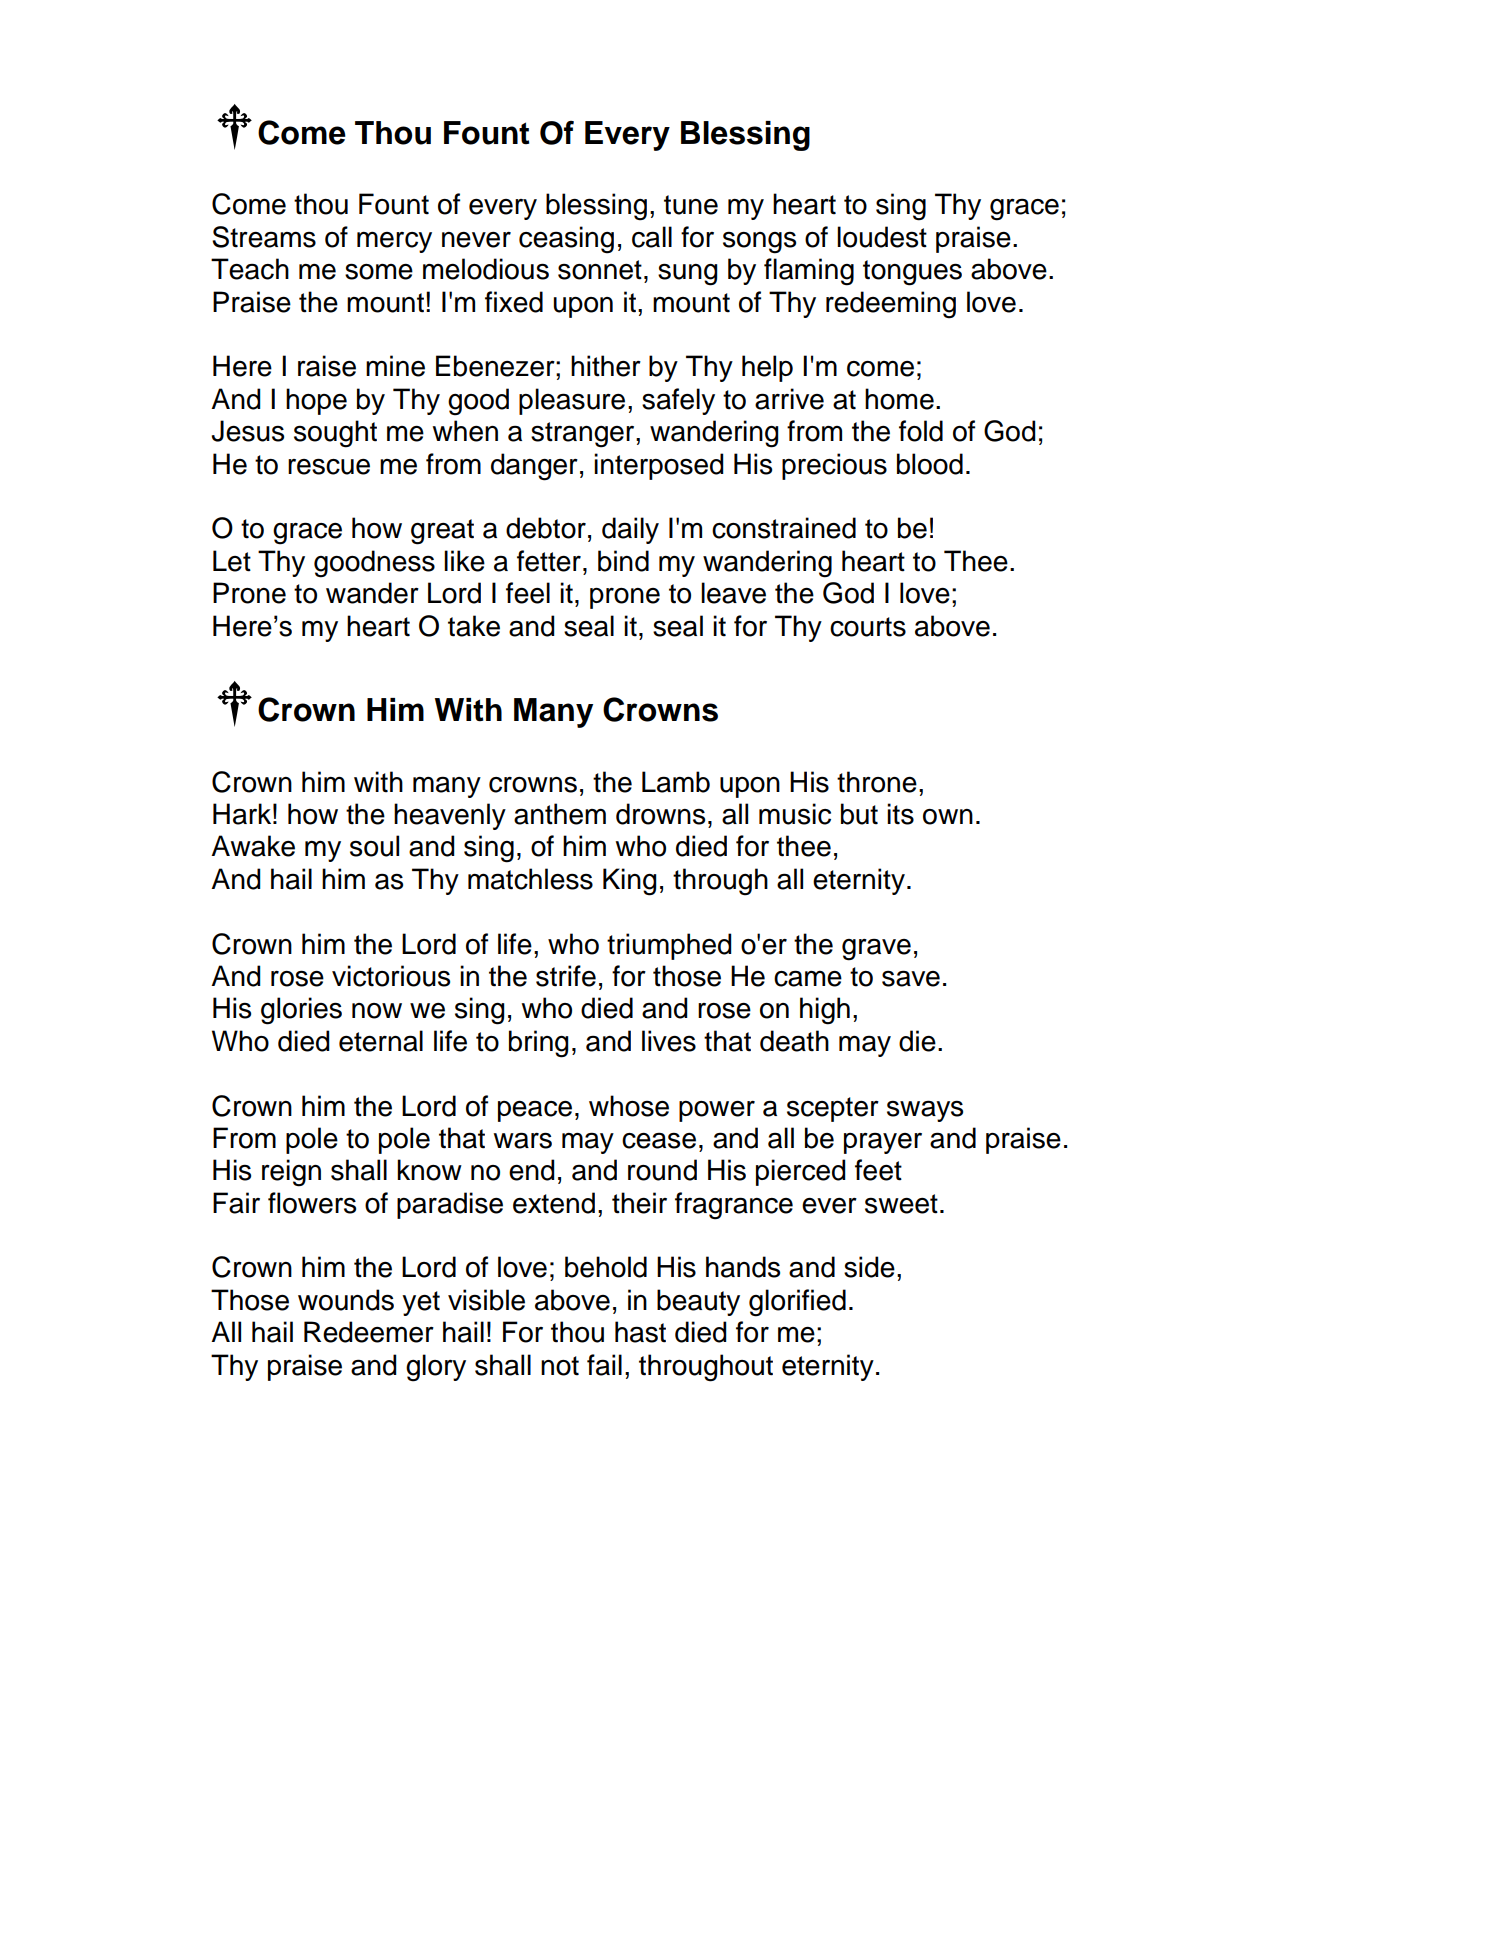 The width and height of the image is (1499, 1940). What do you see at coordinates (868, 627) in the image?
I see `courts` at bounding box center [868, 627].
